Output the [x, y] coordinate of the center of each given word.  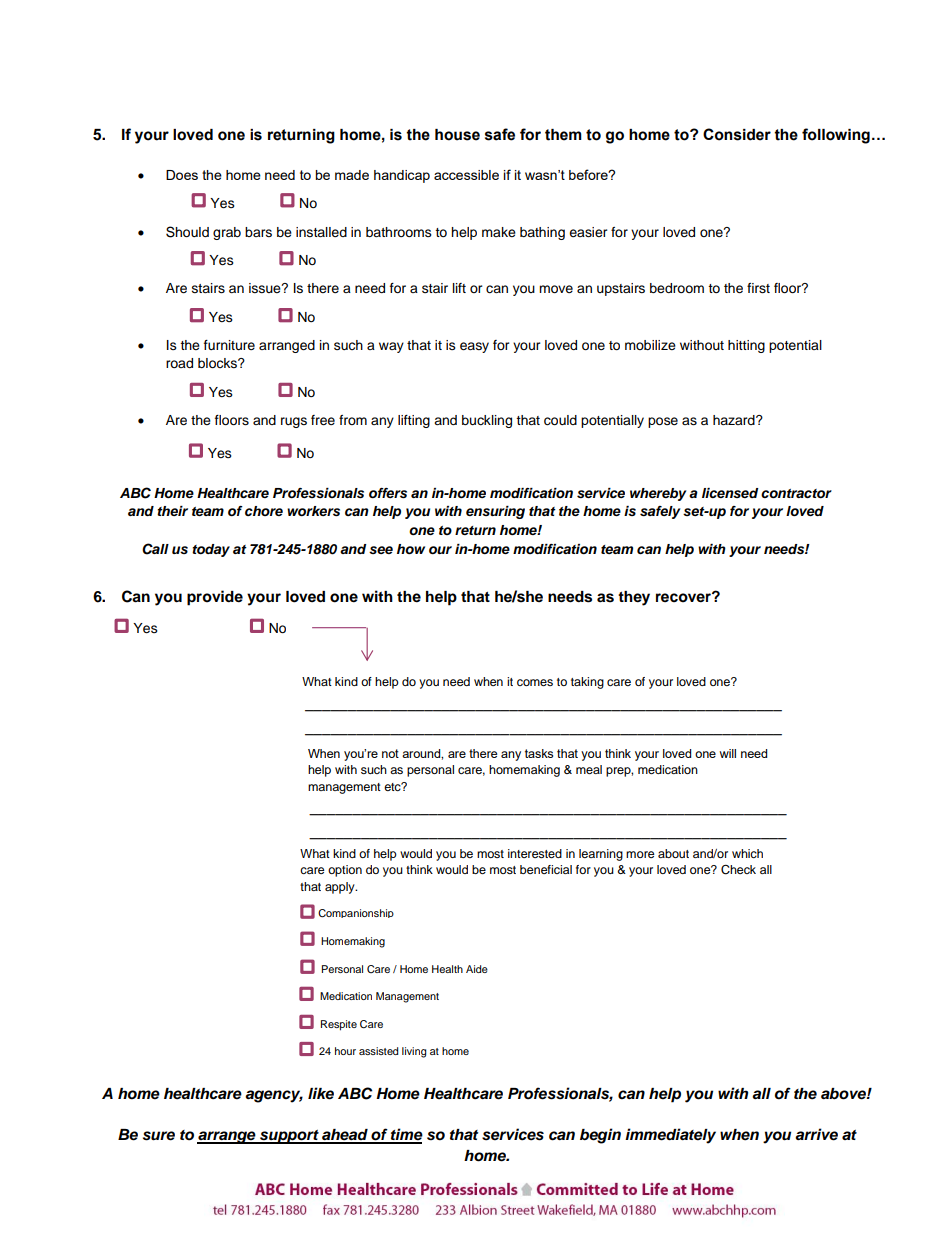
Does [182, 175]
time [406, 1135]
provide [215, 598]
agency [274, 1096]
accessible [466, 175]
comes [535, 682]
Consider [737, 134]
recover [684, 597]
